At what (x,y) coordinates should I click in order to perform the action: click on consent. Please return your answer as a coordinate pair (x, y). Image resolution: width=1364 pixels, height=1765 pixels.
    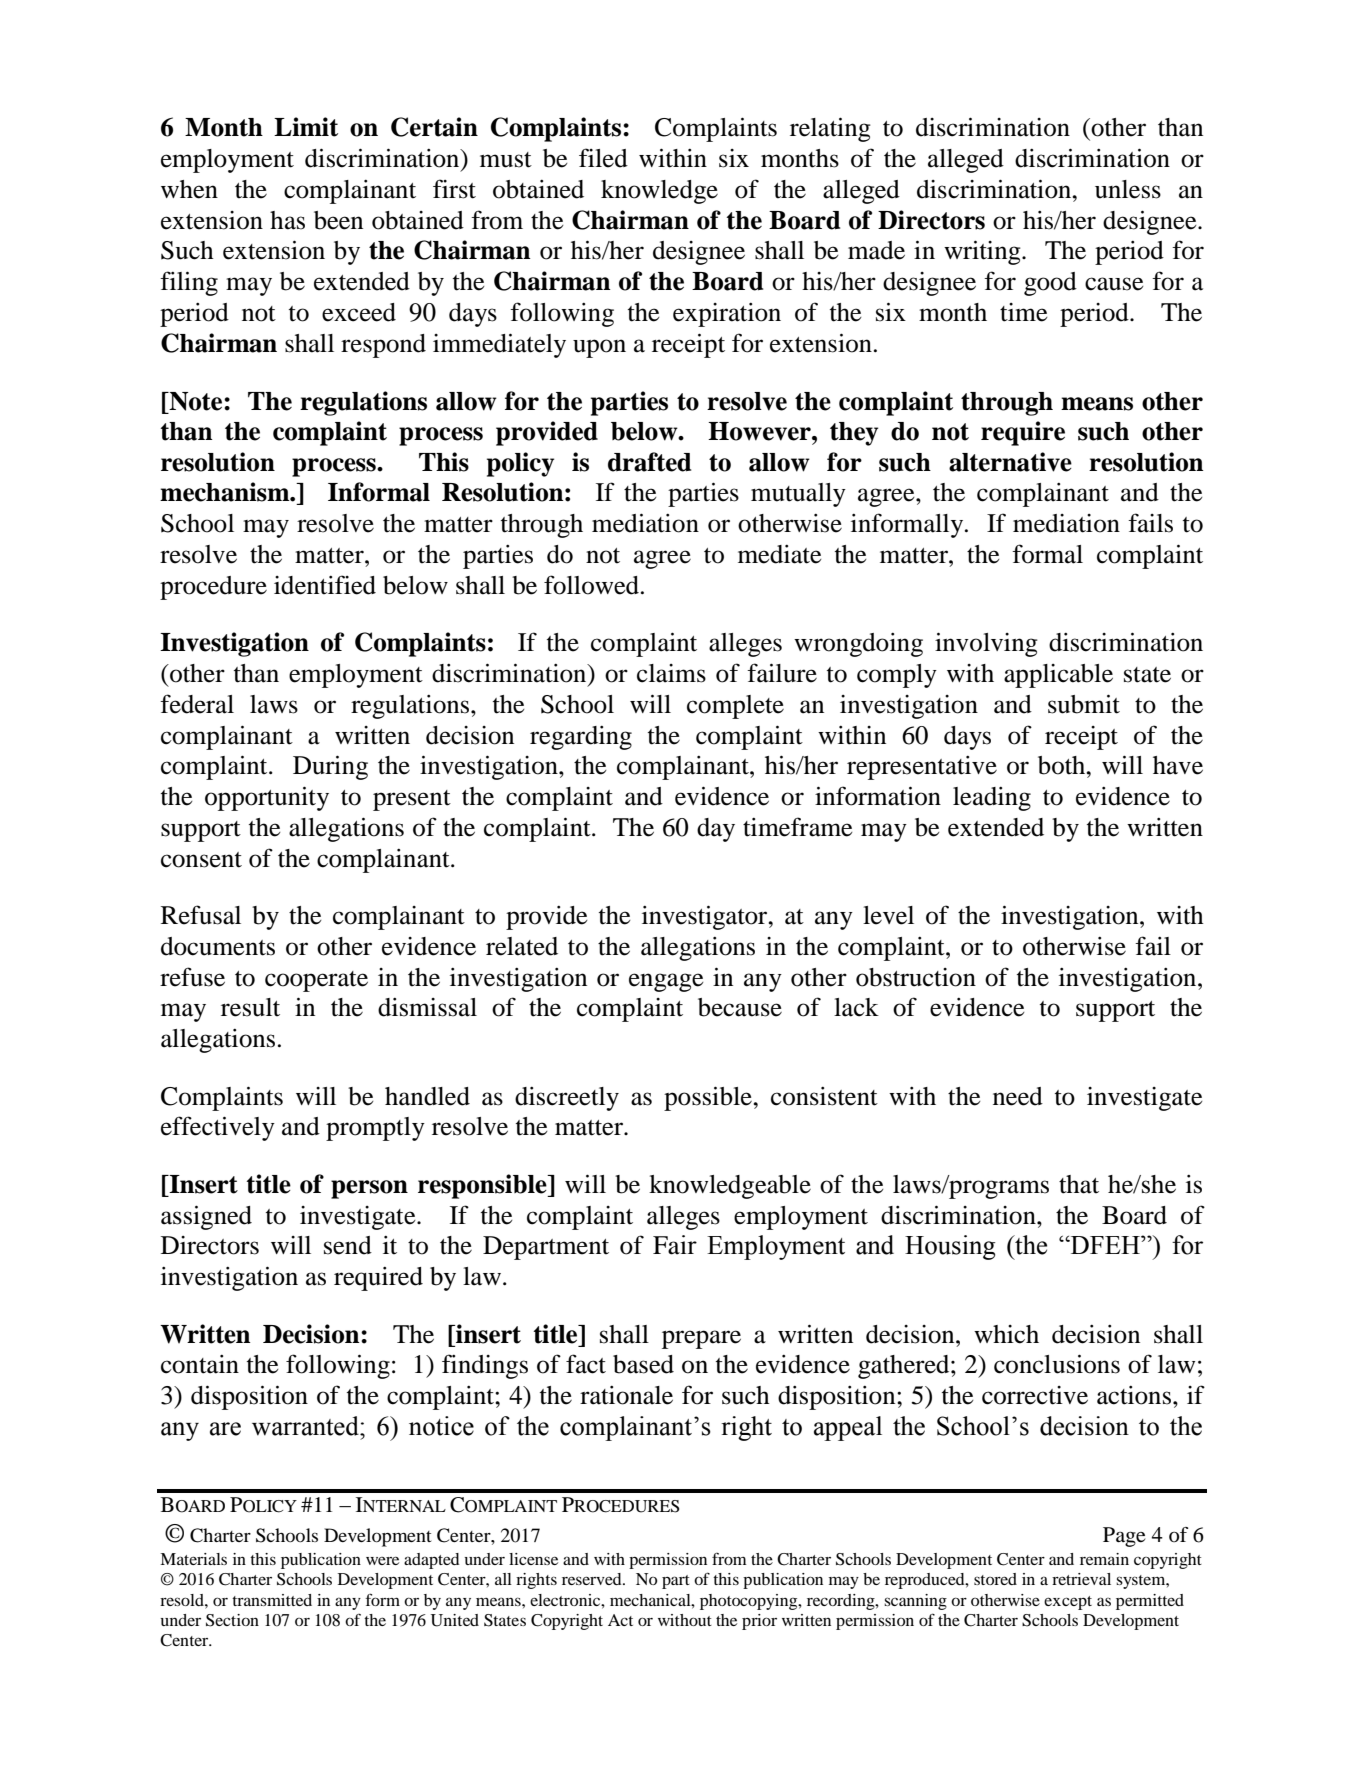
    Looking at the image, I should click on (201, 860).
